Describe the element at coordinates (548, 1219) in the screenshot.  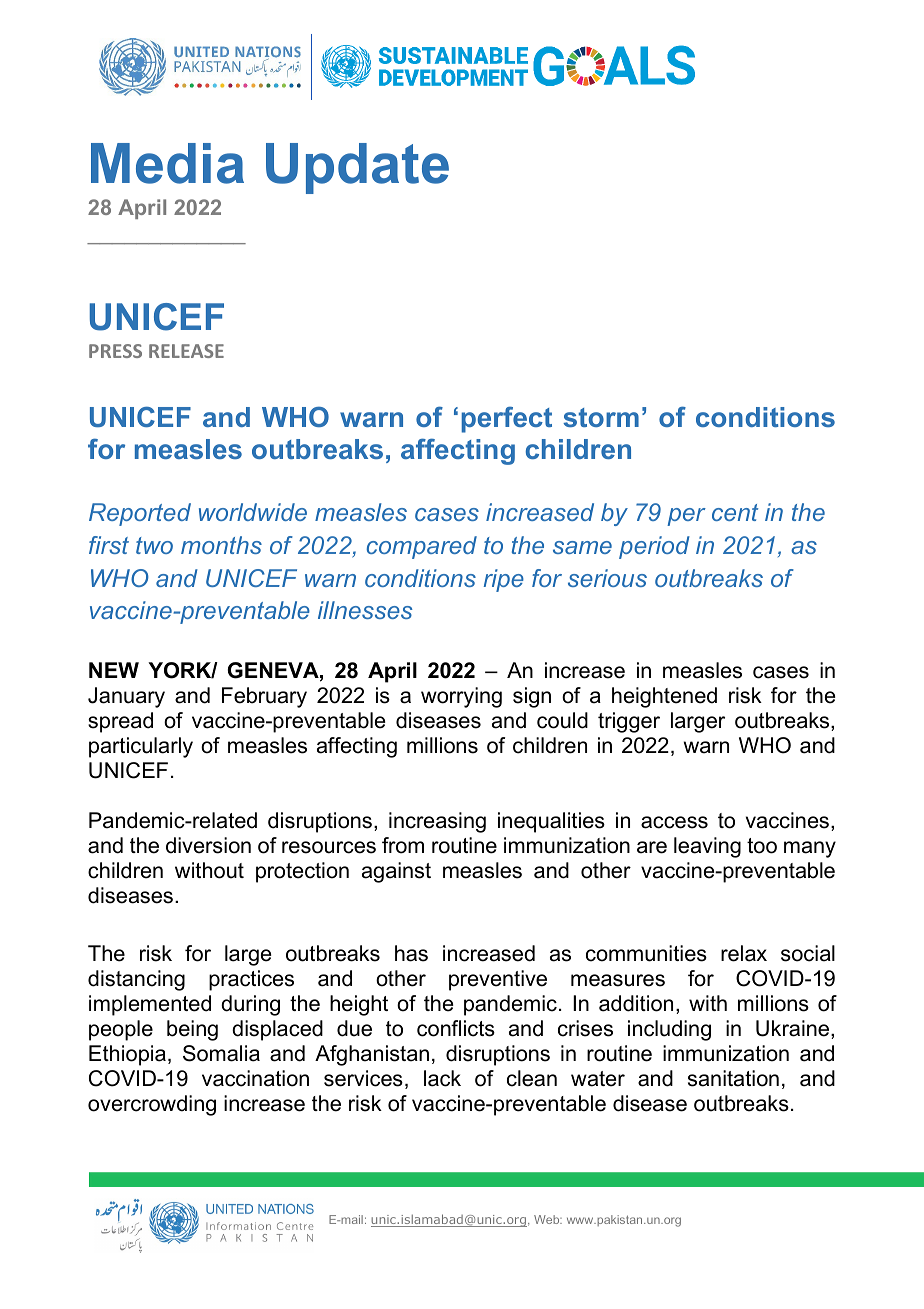
I see `Web` at that location.
